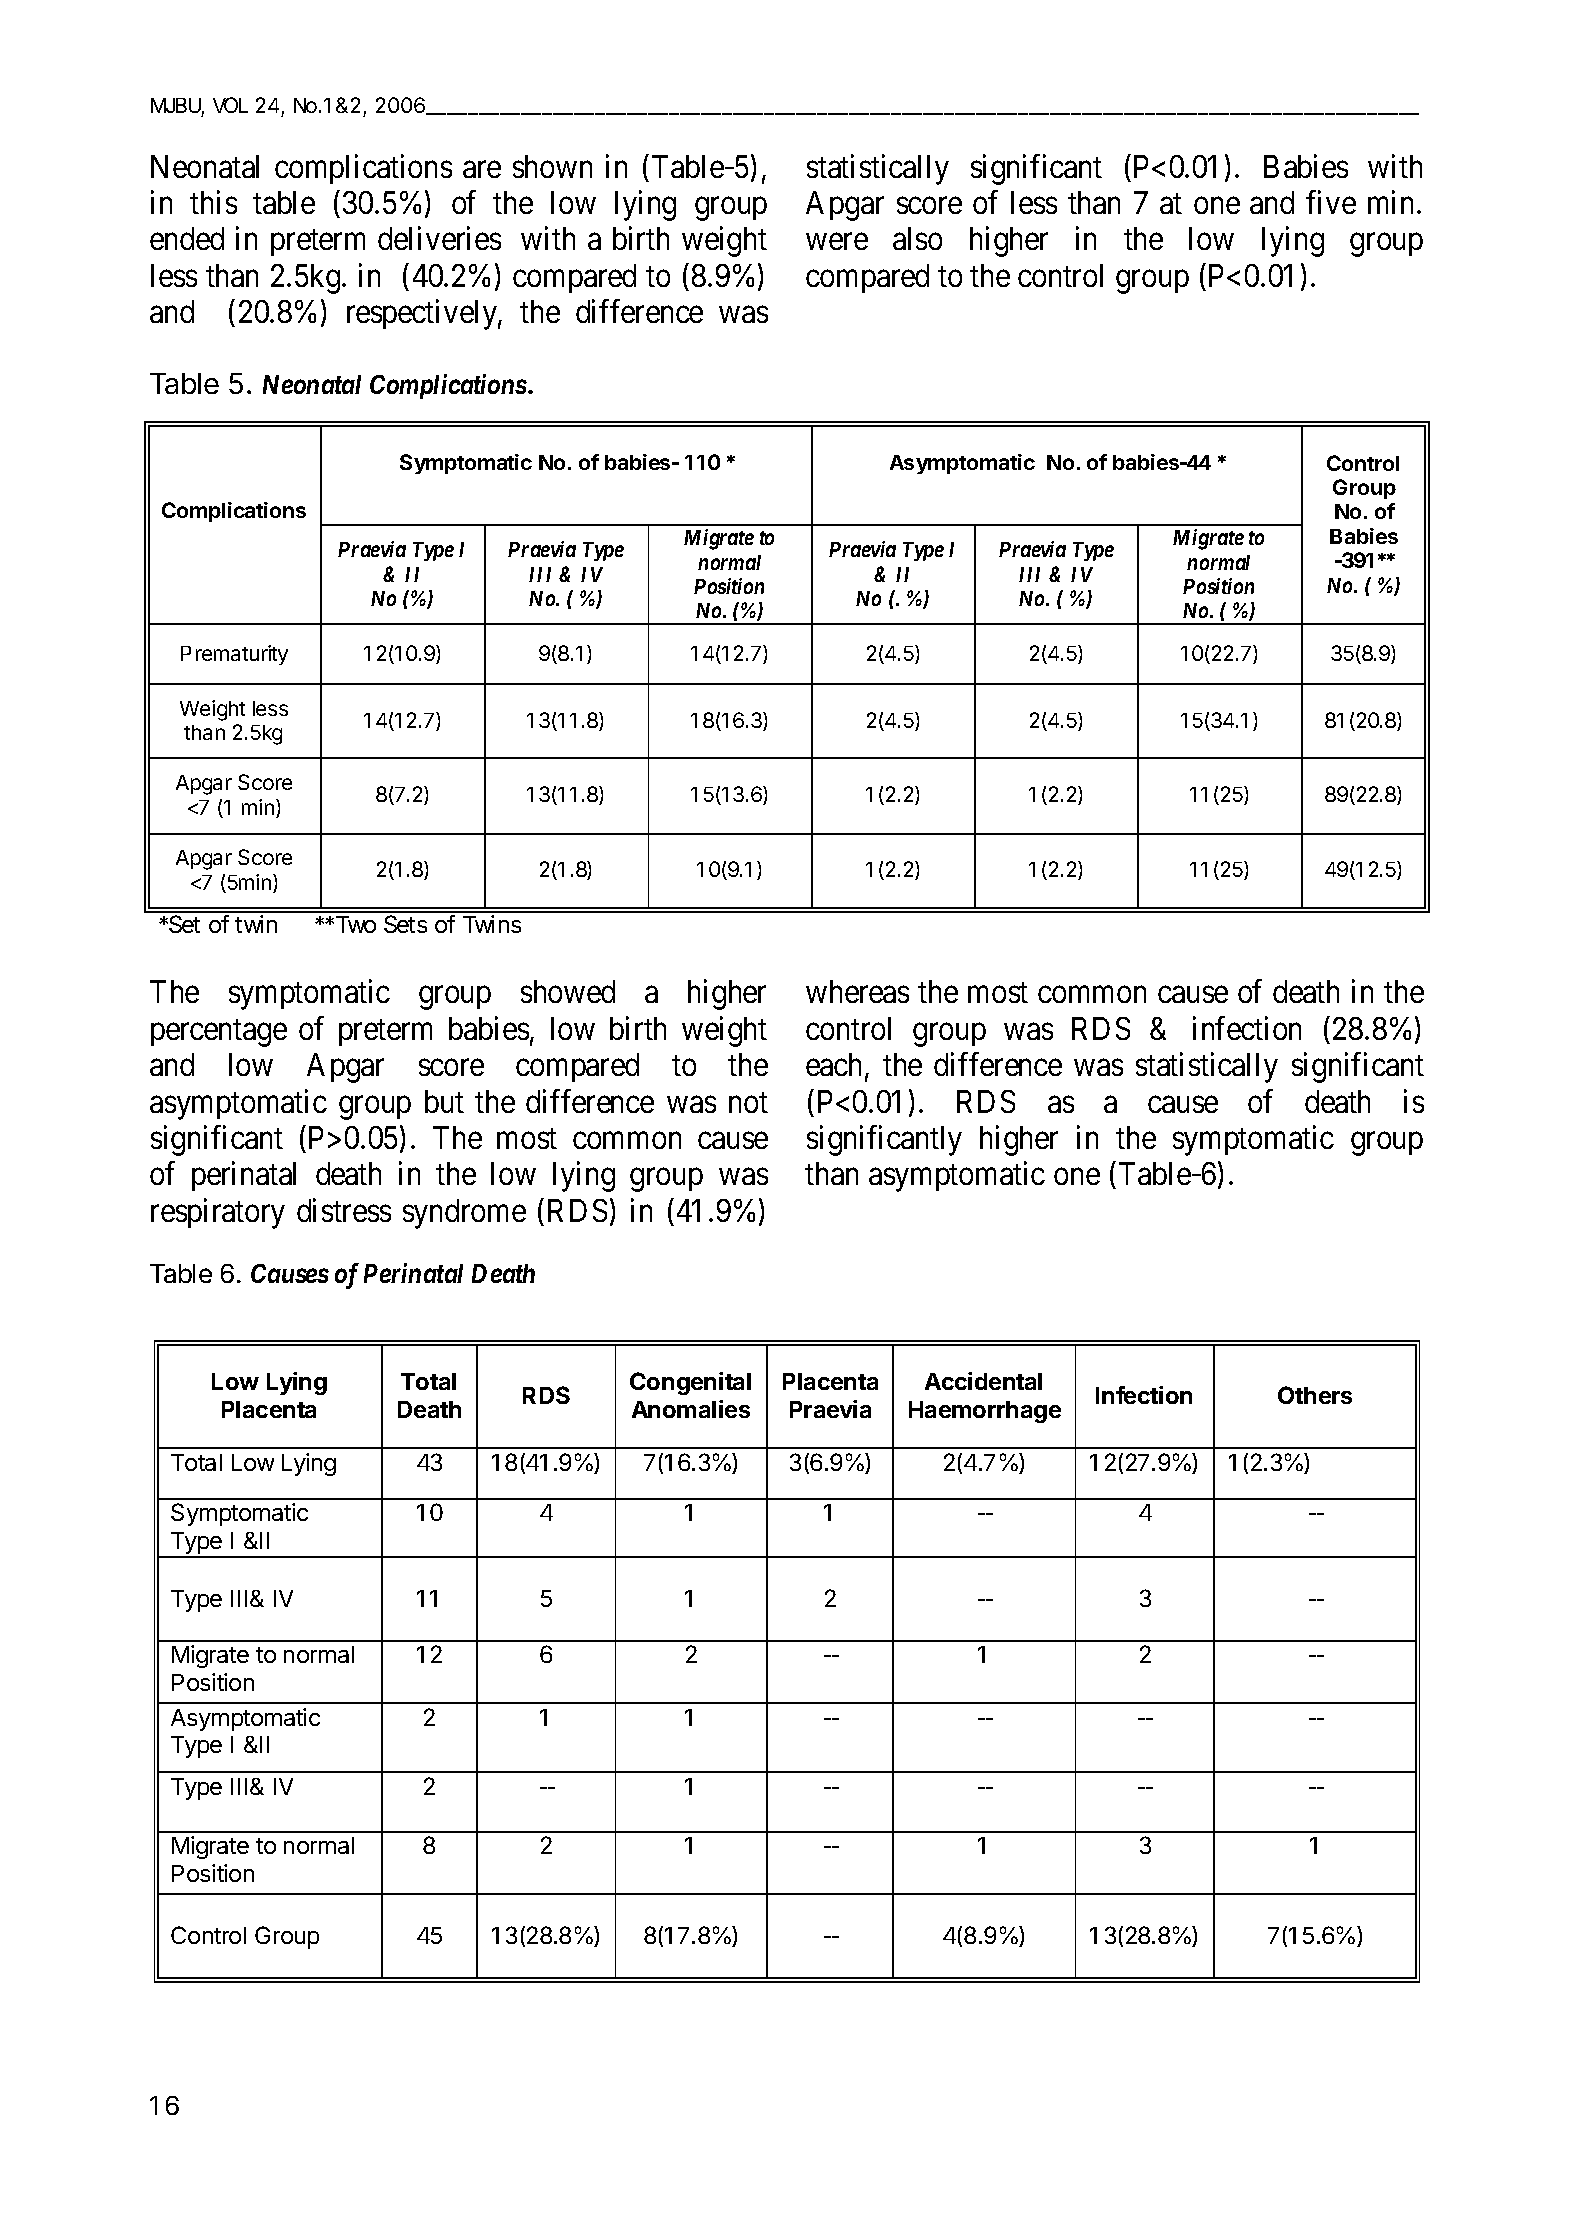 This page has height=2223, width=1574. What do you see at coordinates (230, 105) in the page?
I see `VOL` at bounding box center [230, 105].
